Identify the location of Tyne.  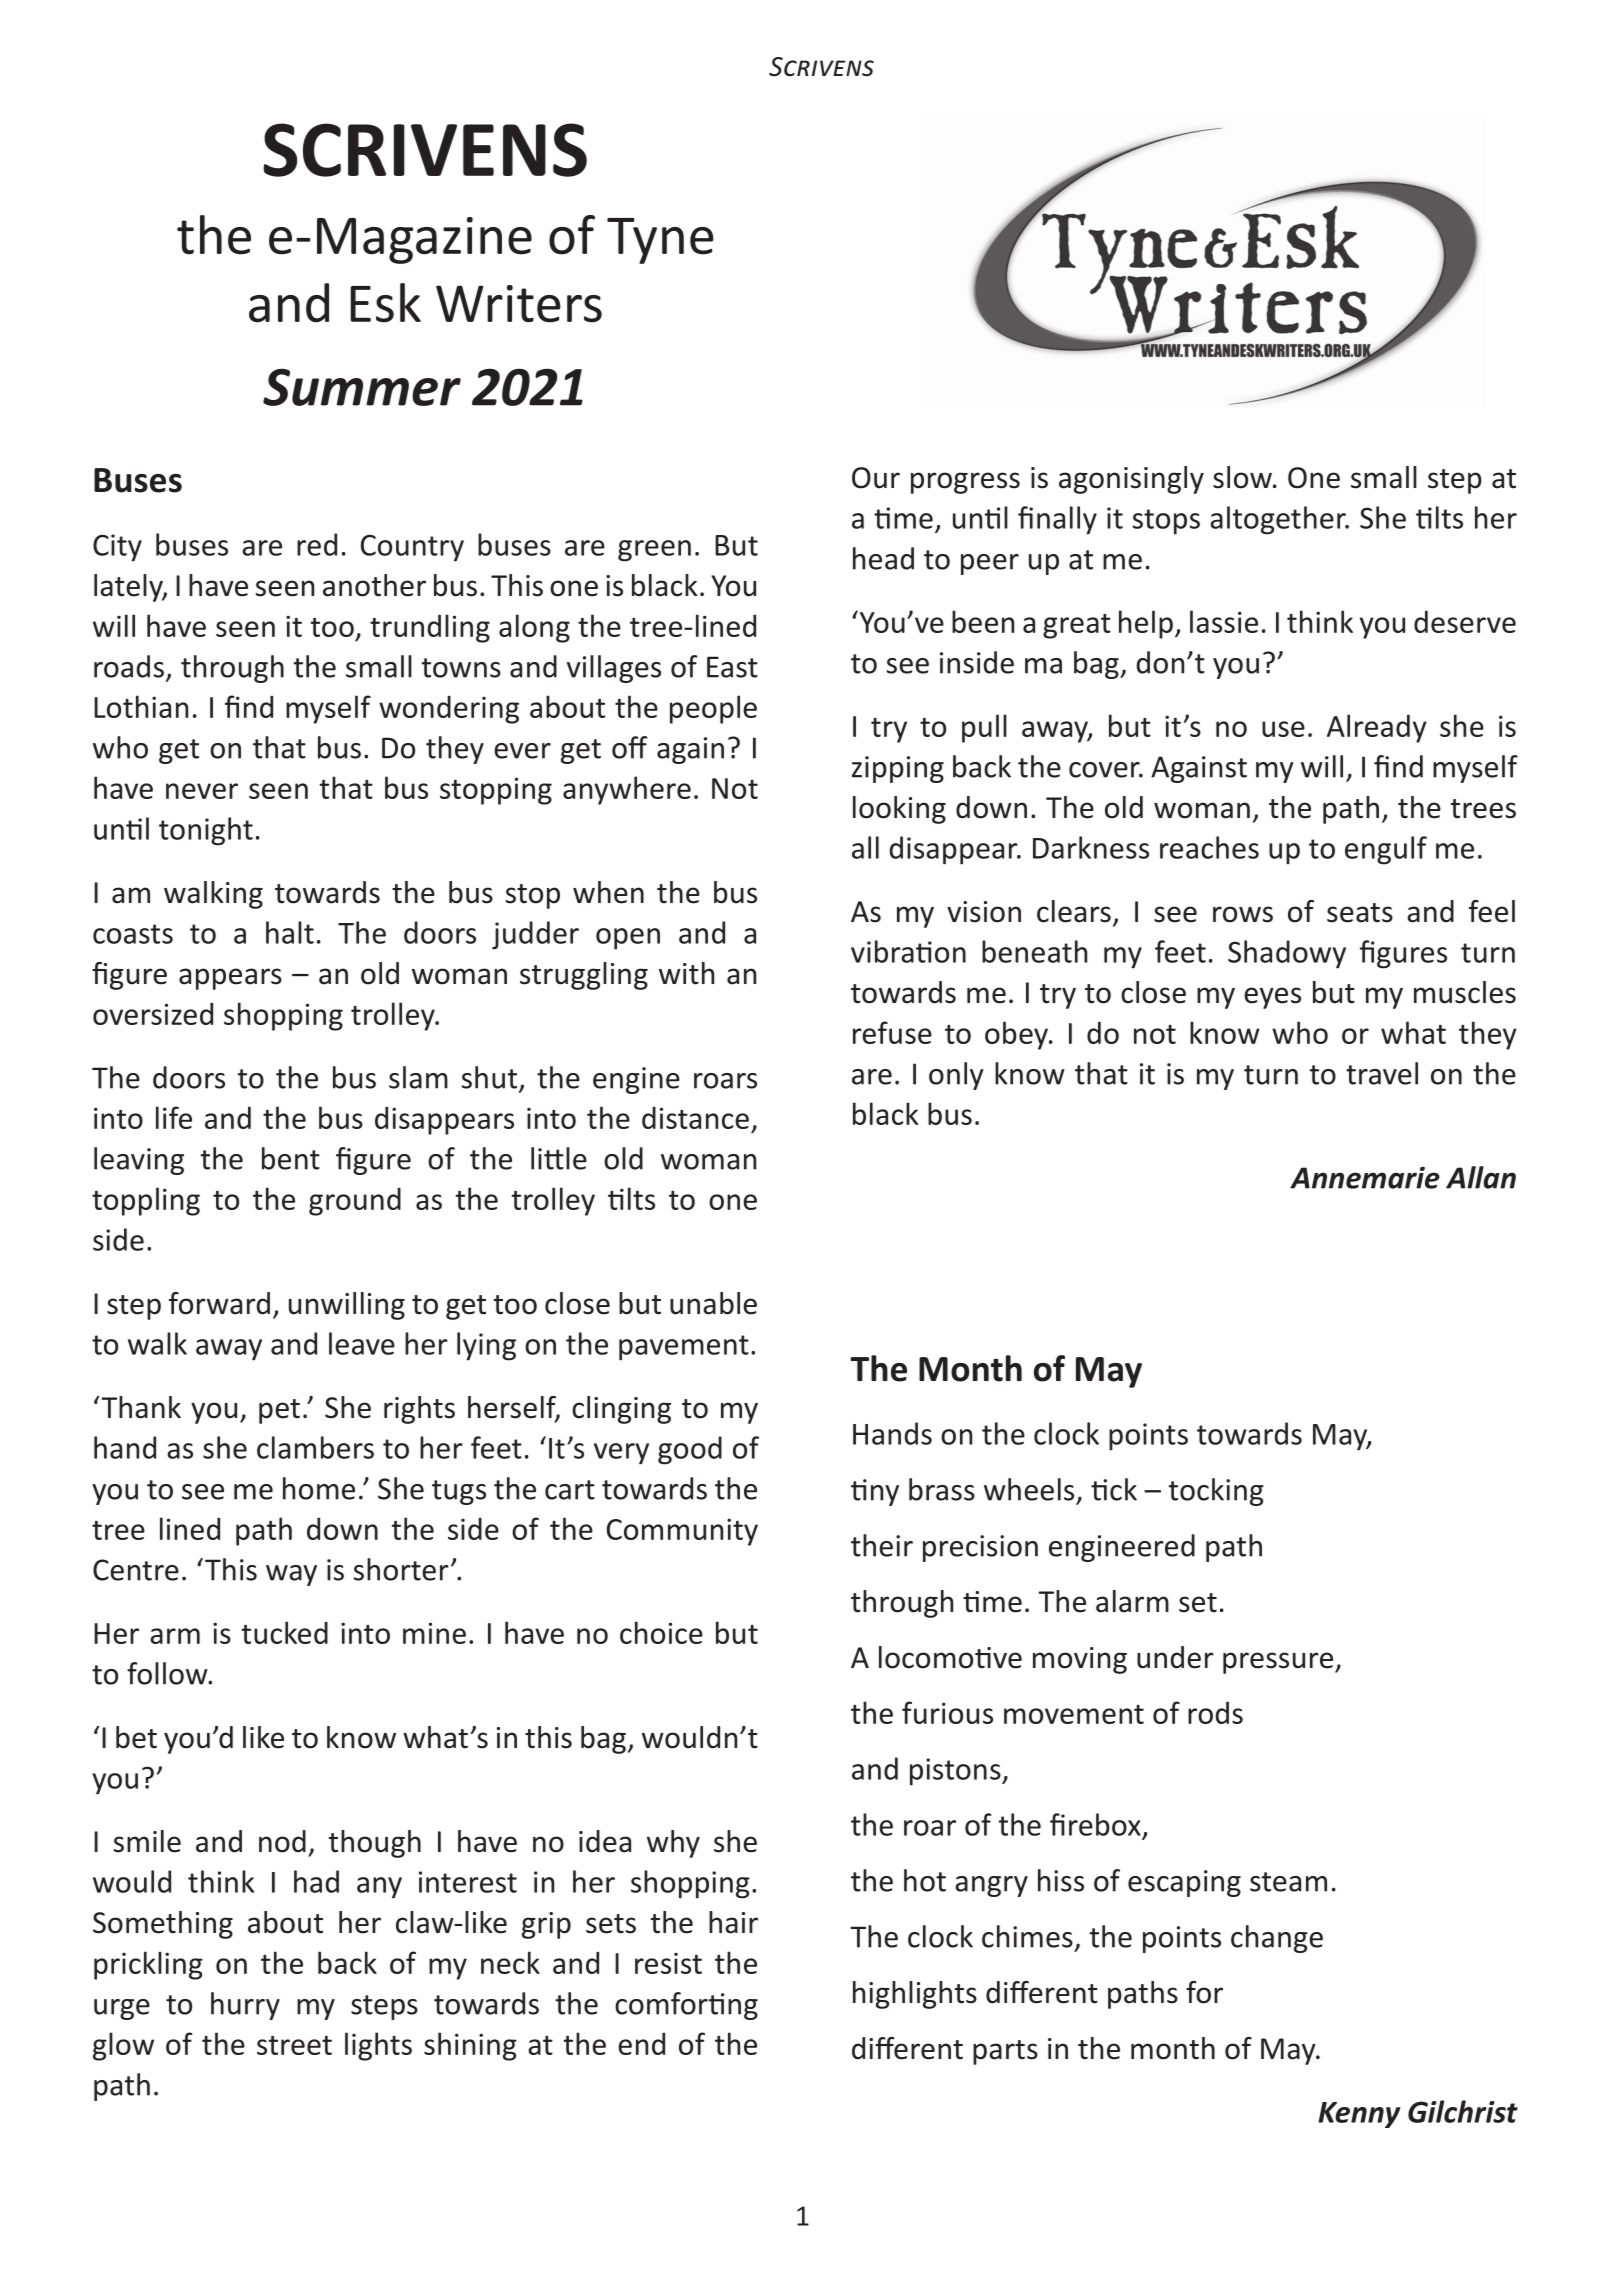
(660, 241).
